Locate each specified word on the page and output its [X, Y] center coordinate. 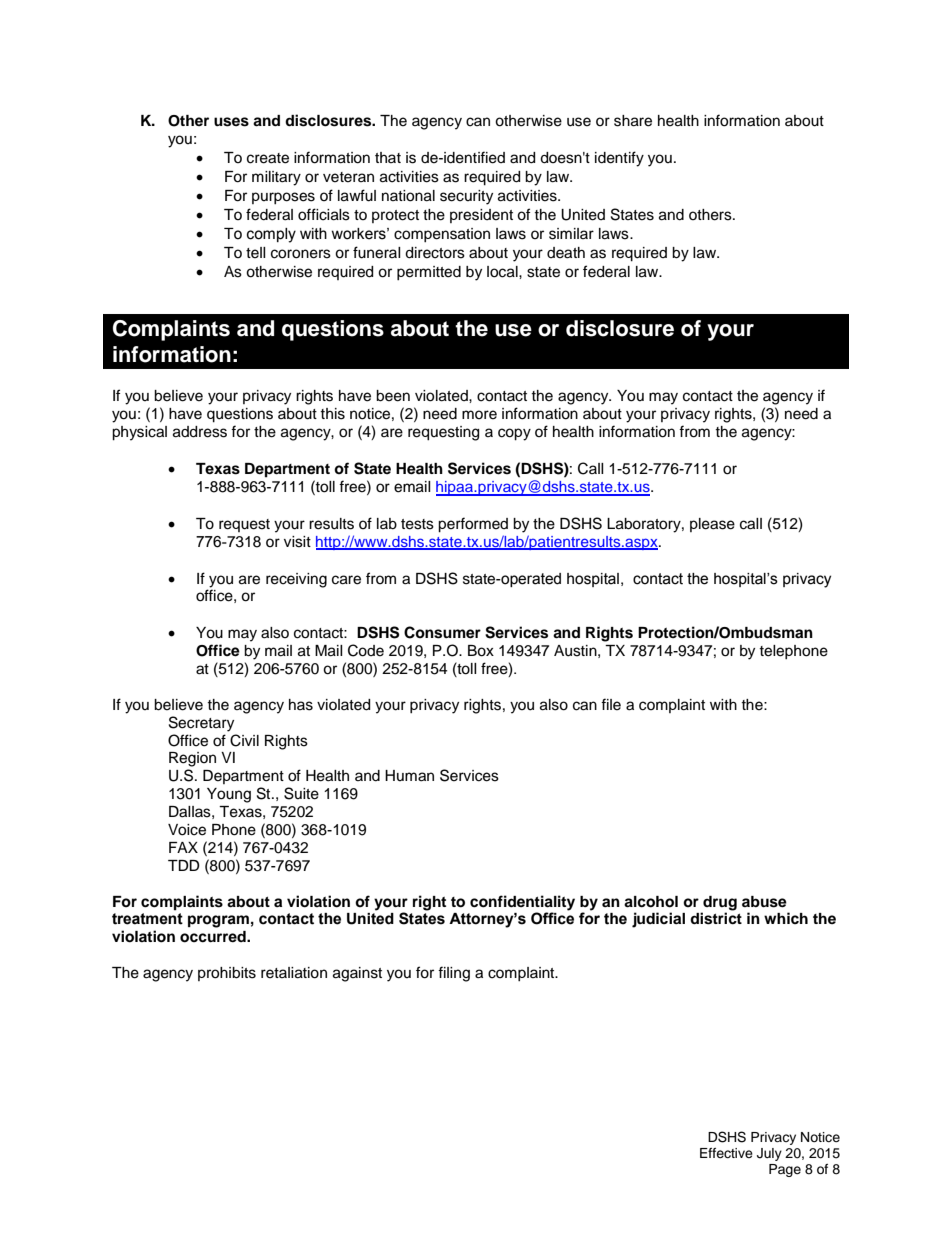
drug [720, 903]
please [712, 525]
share [633, 121]
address [200, 432]
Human [409, 776]
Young [229, 795]
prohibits [227, 974]
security [466, 197]
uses [231, 122]
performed [473, 525]
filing [454, 974]
